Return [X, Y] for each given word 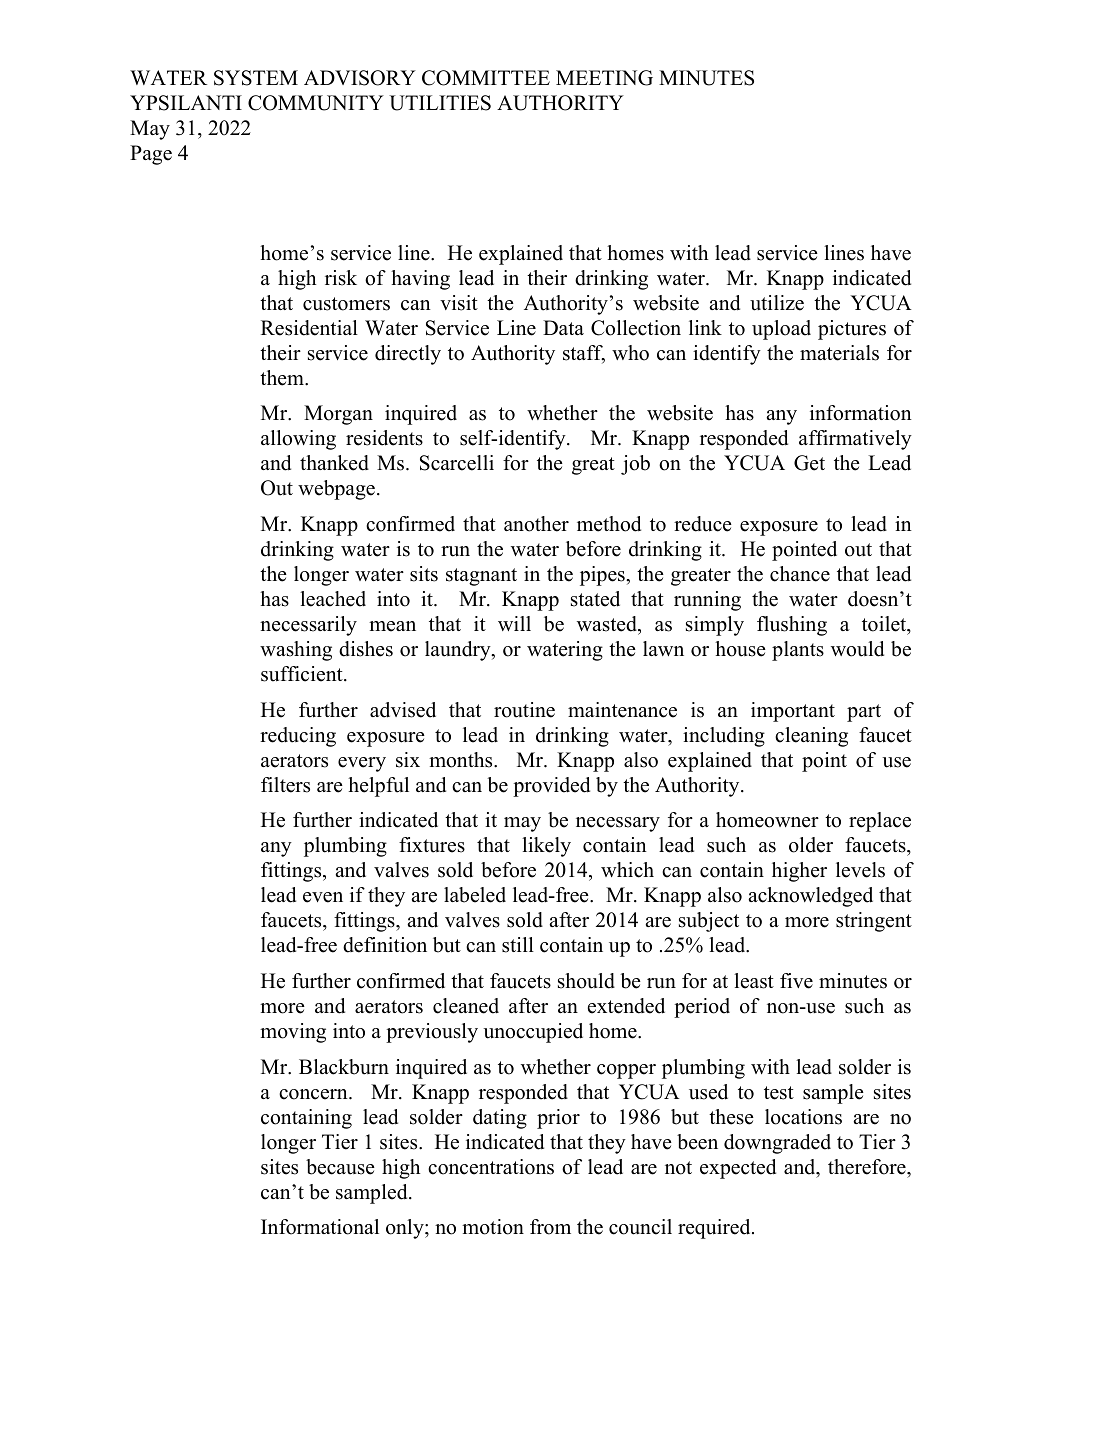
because [340, 1167]
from [550, 1227]
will [514, 623]
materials [839, 353]
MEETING [604, 78]
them [283, 378]
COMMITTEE [486, 78]
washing [296, 651]
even [323, 897]
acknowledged [810, 897]
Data [563, 327]
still [518, 945]
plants [798, 651]
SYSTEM [256, 78]
